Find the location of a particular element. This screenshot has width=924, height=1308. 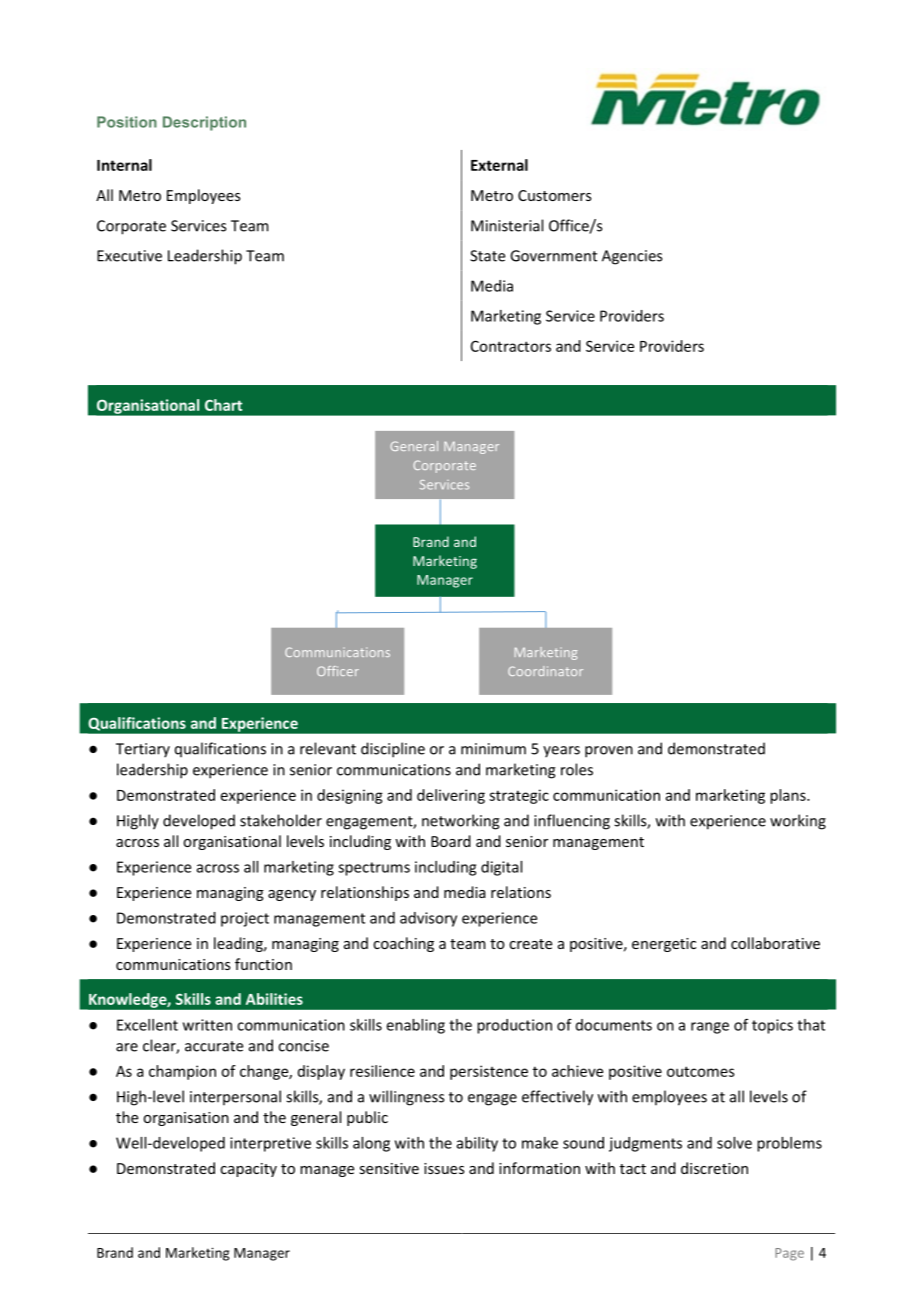

discretion is located at coordinates (714, 1168).
